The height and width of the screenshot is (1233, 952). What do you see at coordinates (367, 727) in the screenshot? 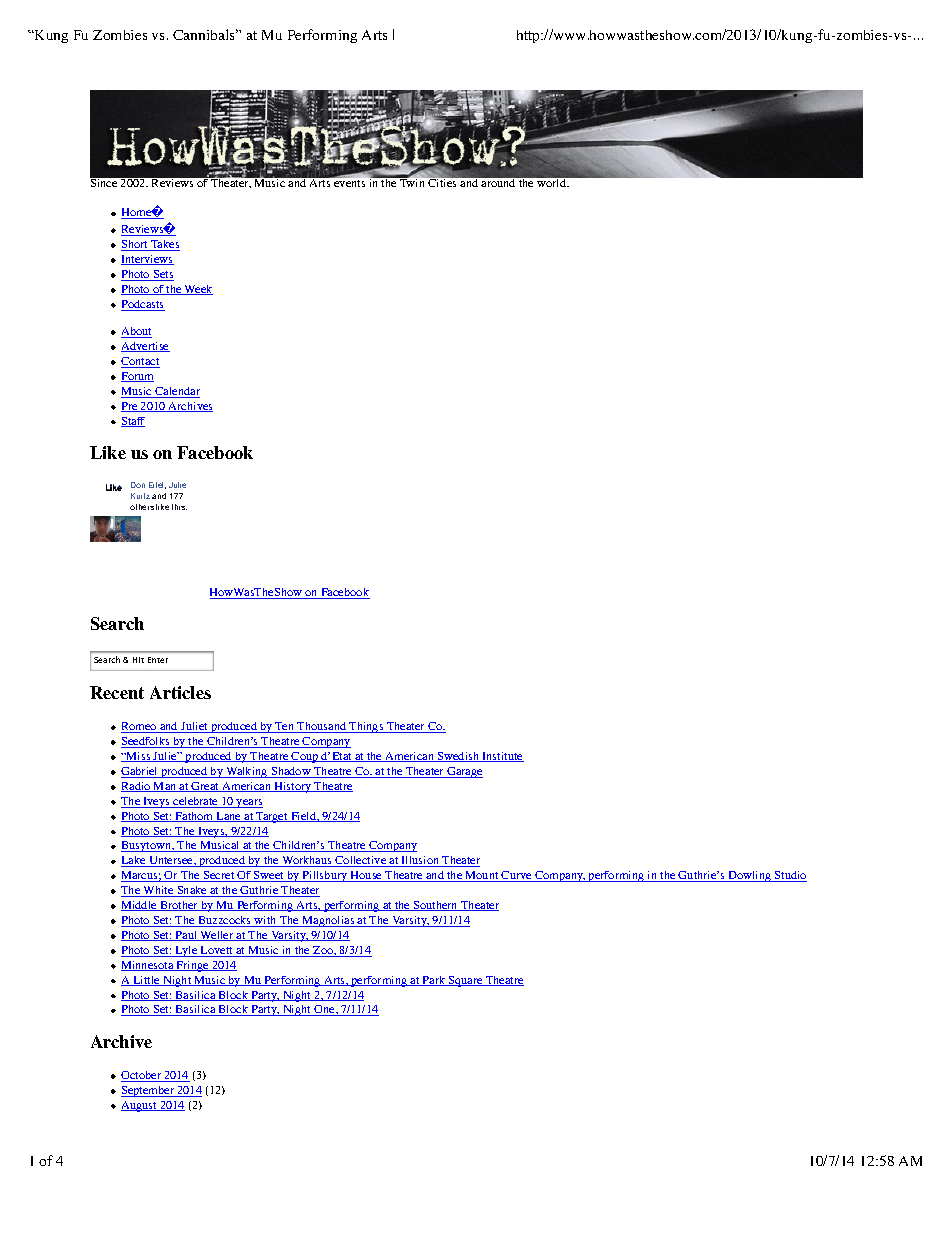
I see `Things` at bounding box center [367, 727].
